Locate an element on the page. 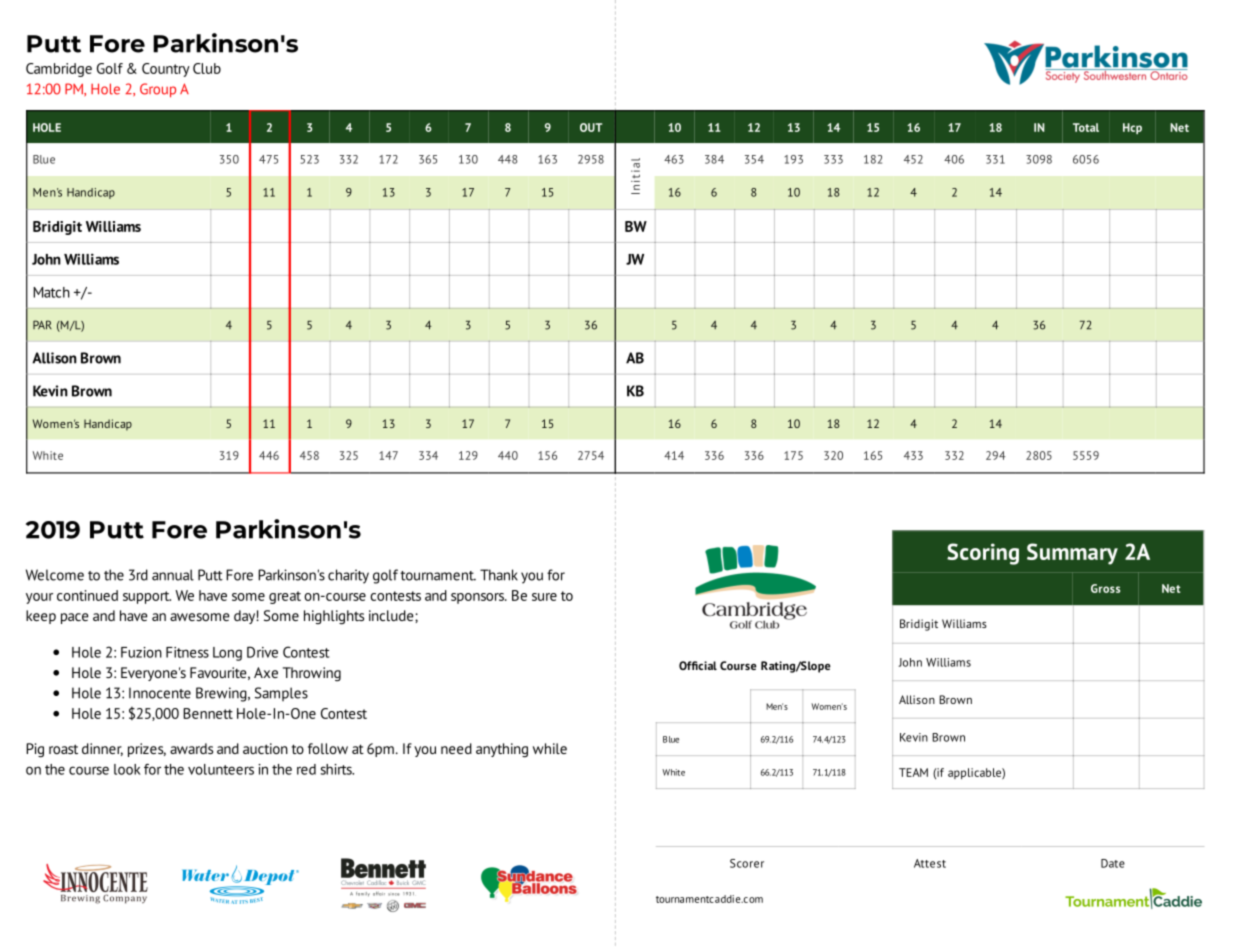 The image size is (1233, 952). Group is located at coordinates (158, 90).
